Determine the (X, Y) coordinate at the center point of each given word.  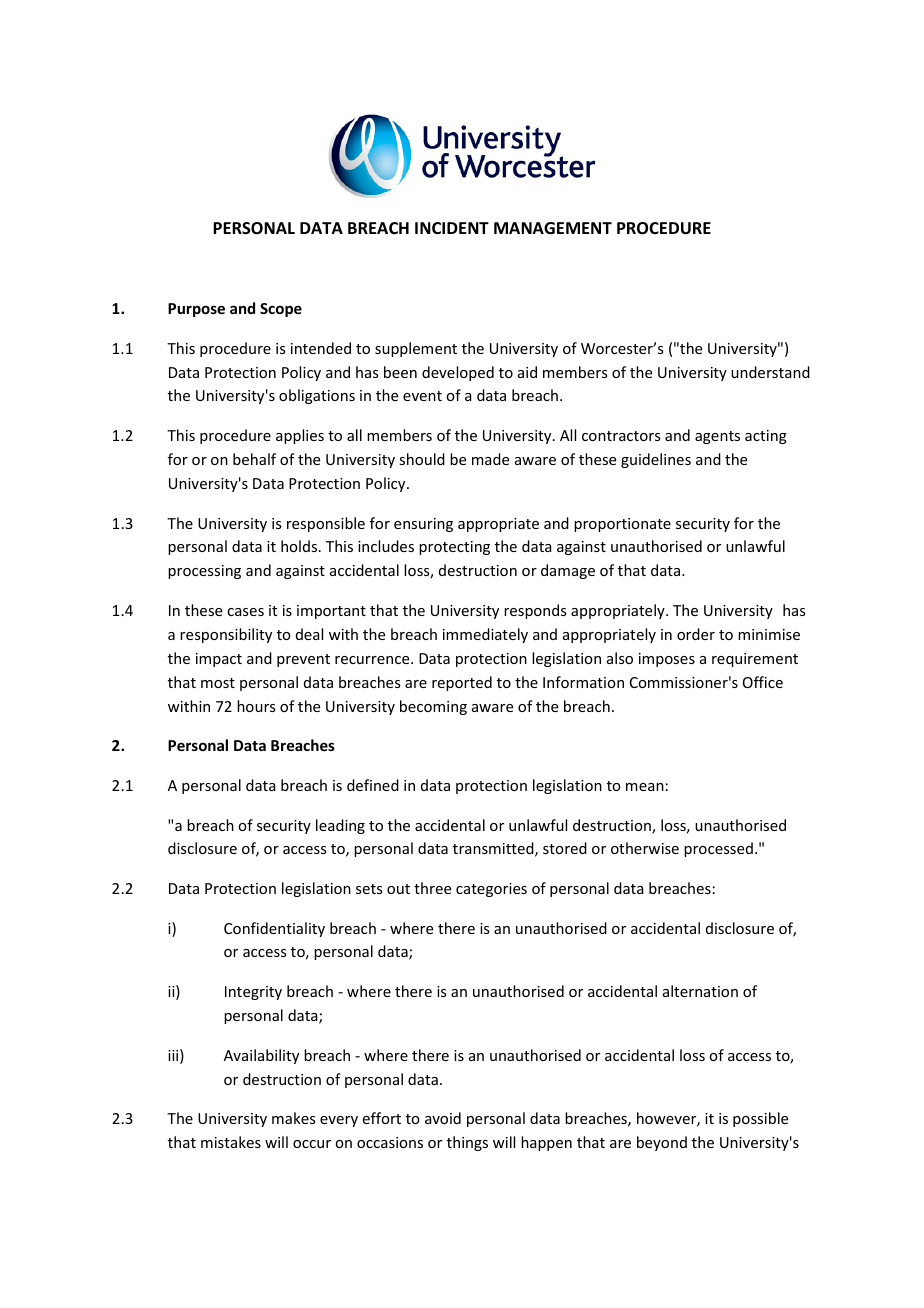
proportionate (622, 525)
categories (491, 890)
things (467, 1143)
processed (718, 849)
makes (293, 1118)
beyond (662, 1143)
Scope (281, 310)
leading (340, 826)
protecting (454, 548)
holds (299, 546)
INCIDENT (452, 228)
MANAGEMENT (553, 228)
